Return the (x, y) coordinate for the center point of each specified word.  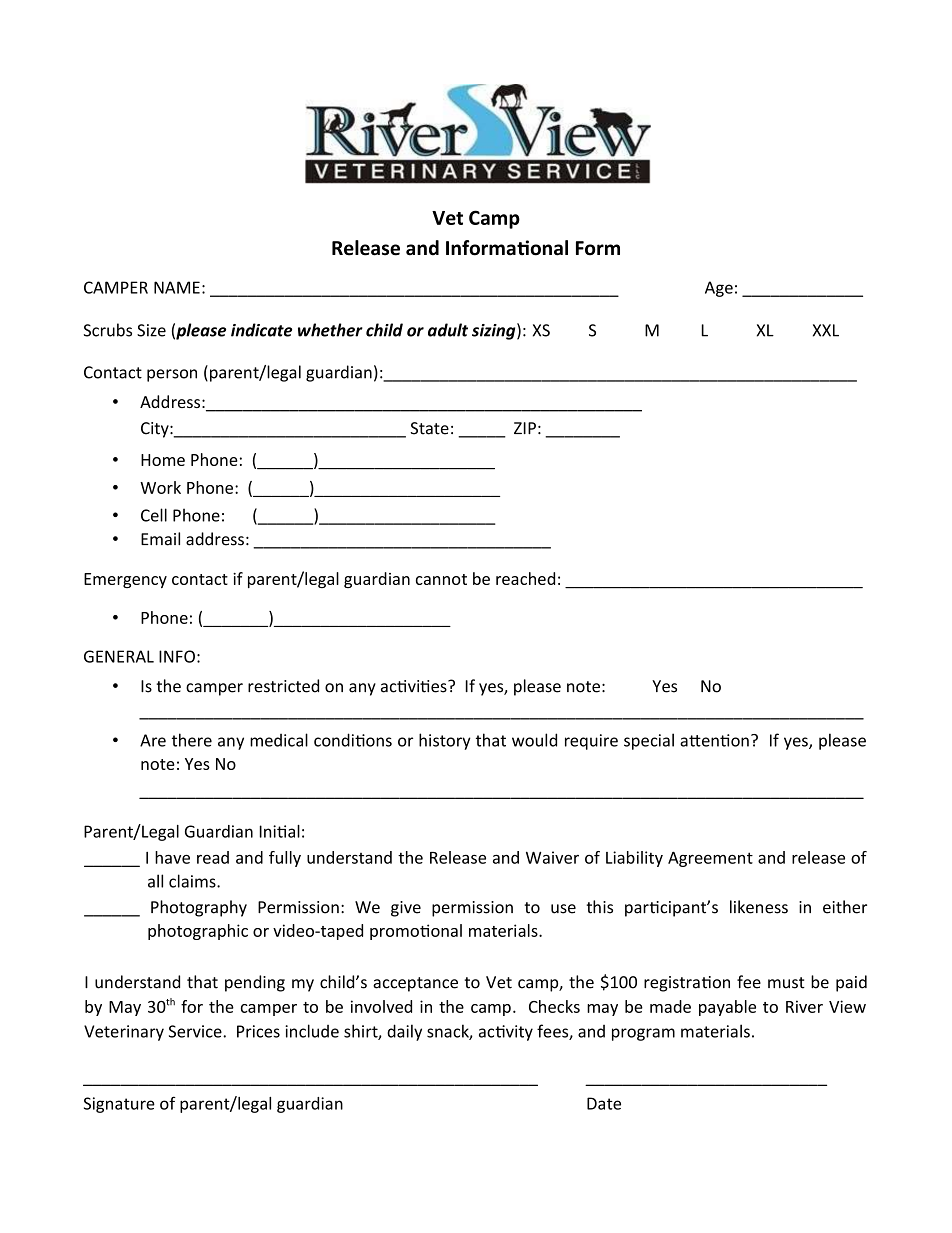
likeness (759, 907)
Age (719, 289)
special (649, 741)
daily (404, 1032)
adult (448, 330)
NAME (177, 287)
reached (525, 578)
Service (196, 1031)
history (445, 741)
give (406, 909)
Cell (154, 515)
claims (193, 881)
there (192, 740)
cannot (441, 579)
